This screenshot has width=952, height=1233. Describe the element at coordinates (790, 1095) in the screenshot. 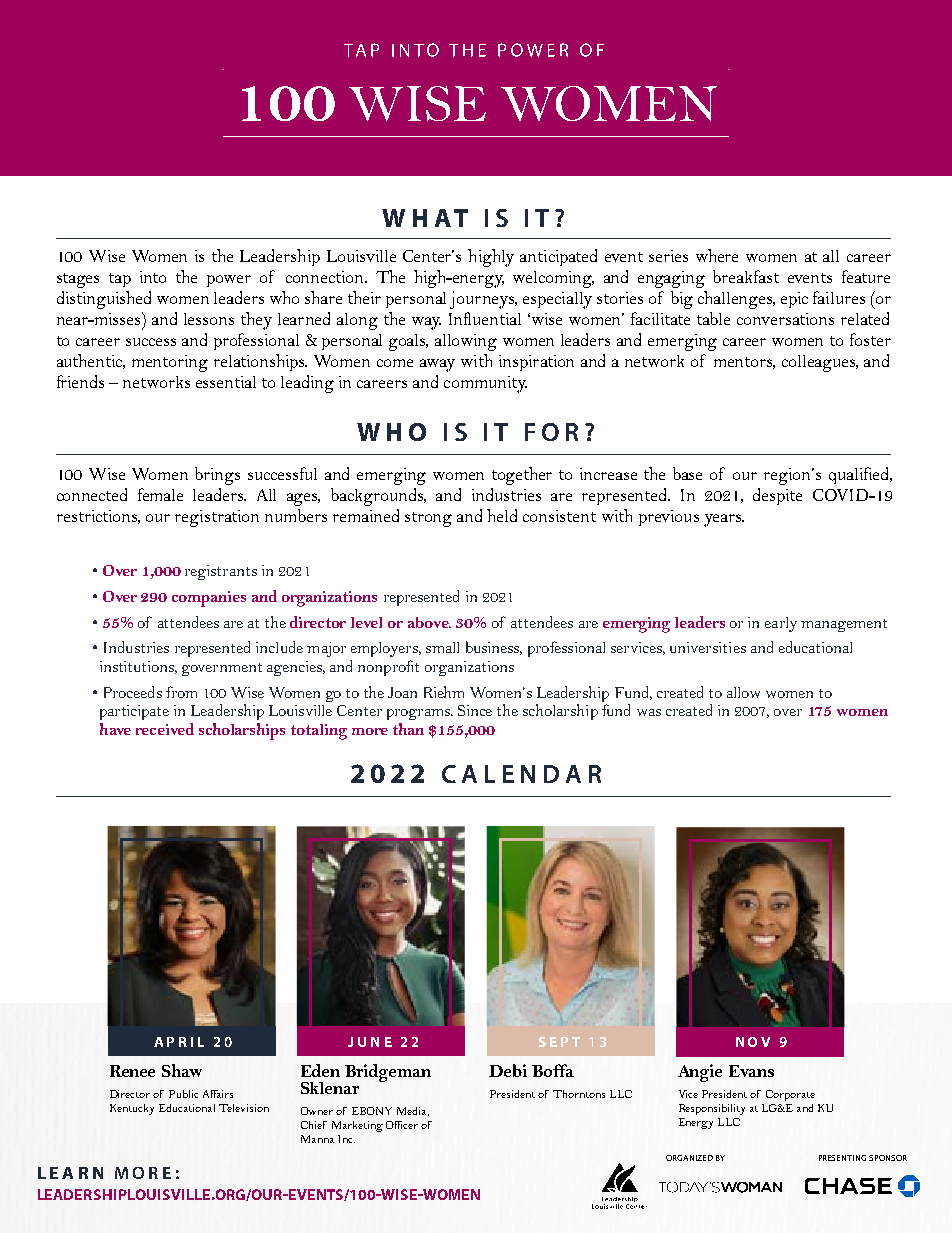

I see `Corporate` at that location.
